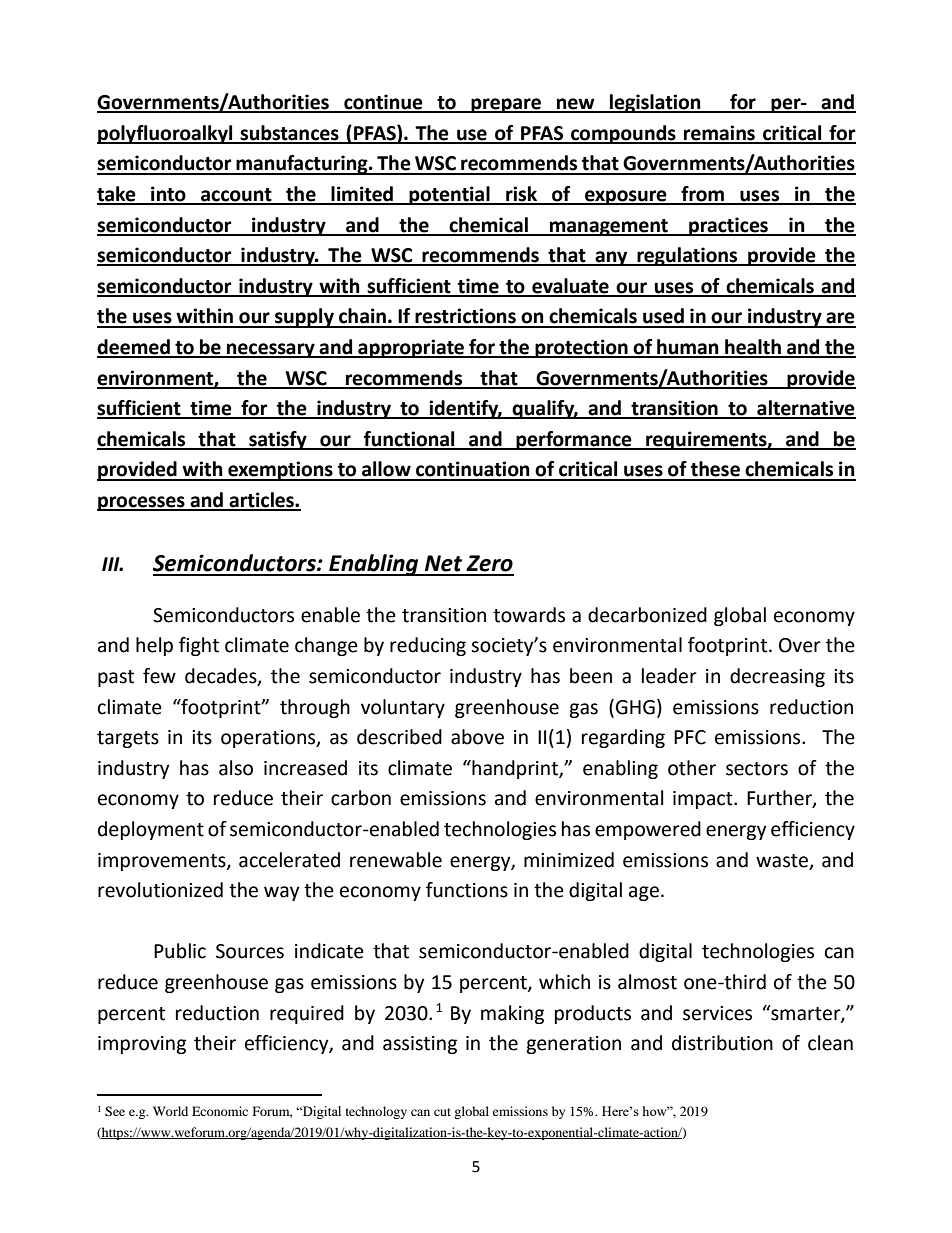 The width and height of the screenshot is (952, 1233). I want to click on deemed, so click(134, 348).
